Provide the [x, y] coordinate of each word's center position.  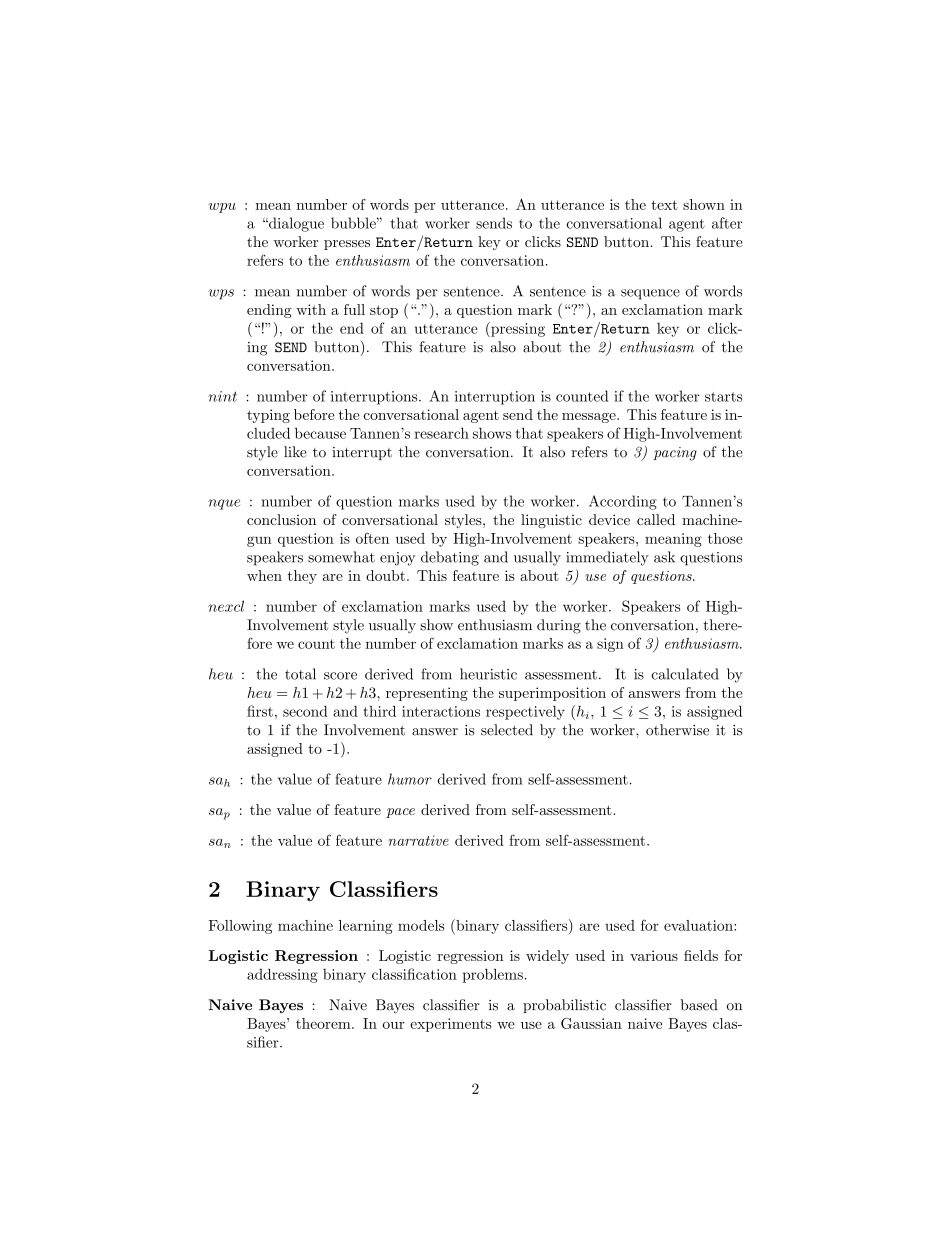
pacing [675, 454]
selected [507, 730]
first [260, 711]
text [664, 205]
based [699, 1005]
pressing [517, 329]
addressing [282, 975]
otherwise [677, 730]
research [441, 433]
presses [347, 245]
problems [492, 975]
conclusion [281, 519]
